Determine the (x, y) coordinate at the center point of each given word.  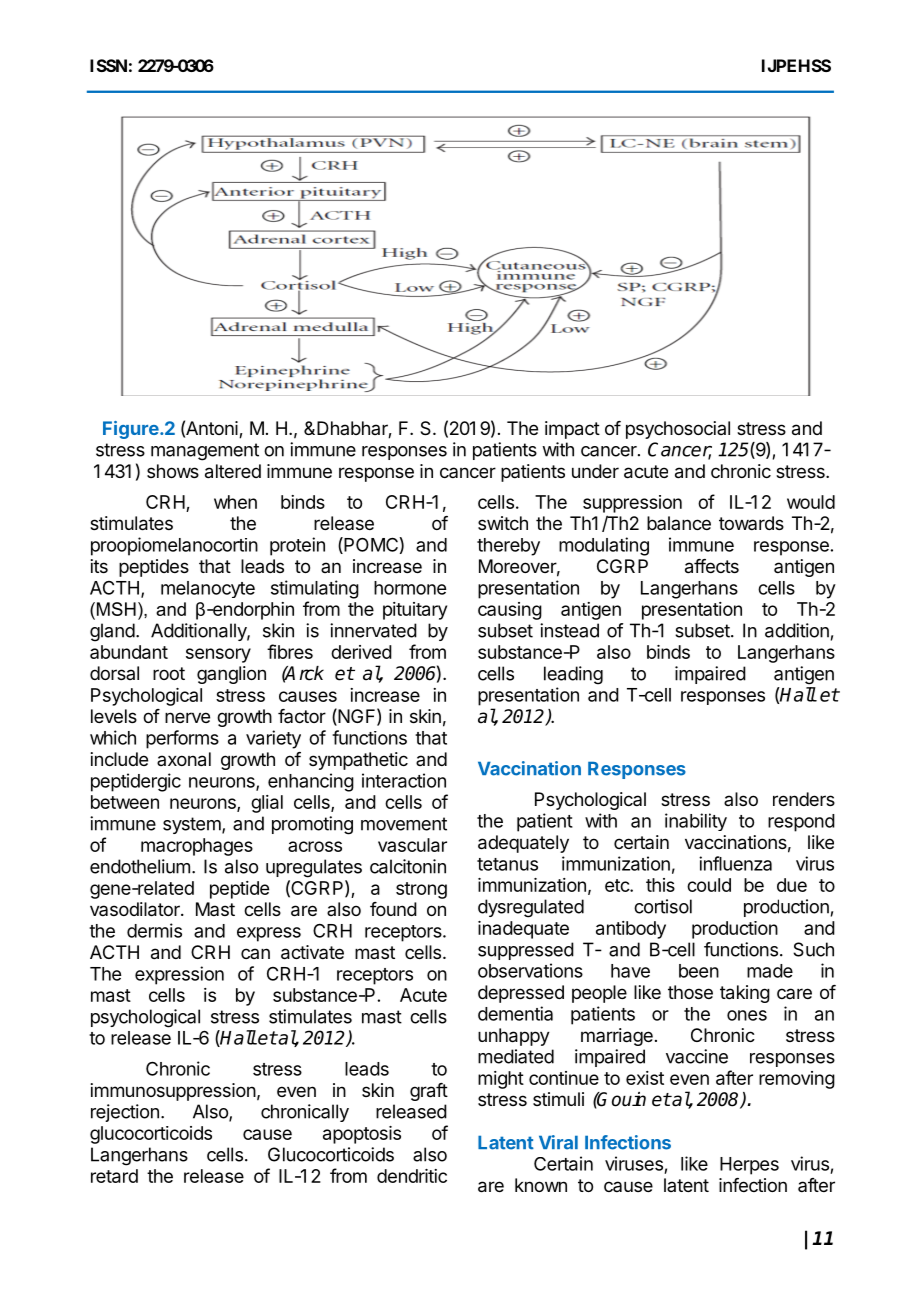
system (192, 825)
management (205, 452)
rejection (125, 1113)
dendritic (412, 1176)
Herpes (749, 1166)
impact (572, 430)
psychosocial (678, 430)
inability (696, 822)
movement (404, 824)
